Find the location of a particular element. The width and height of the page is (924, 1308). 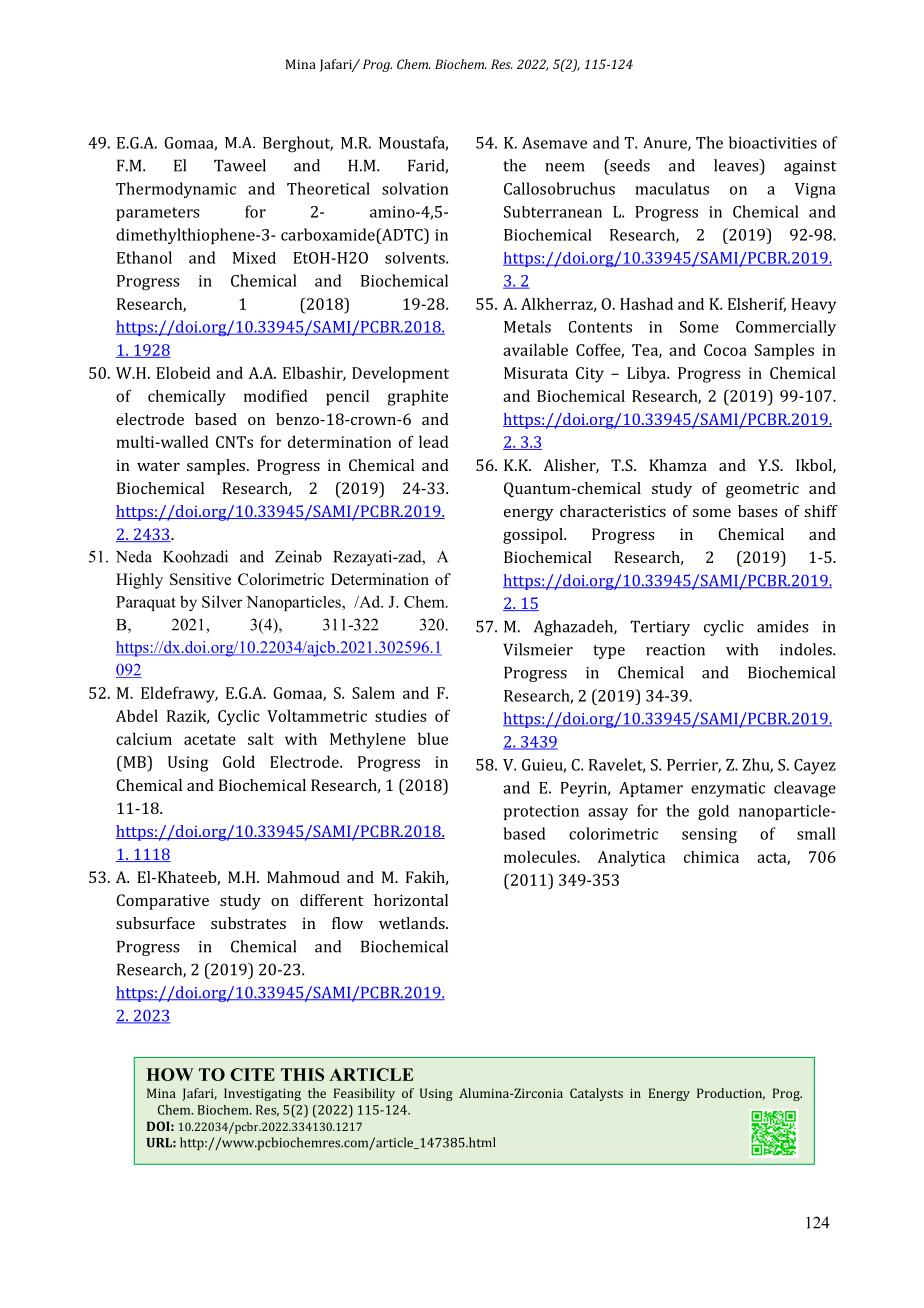

Silver is located at coordinates (222, 601).
